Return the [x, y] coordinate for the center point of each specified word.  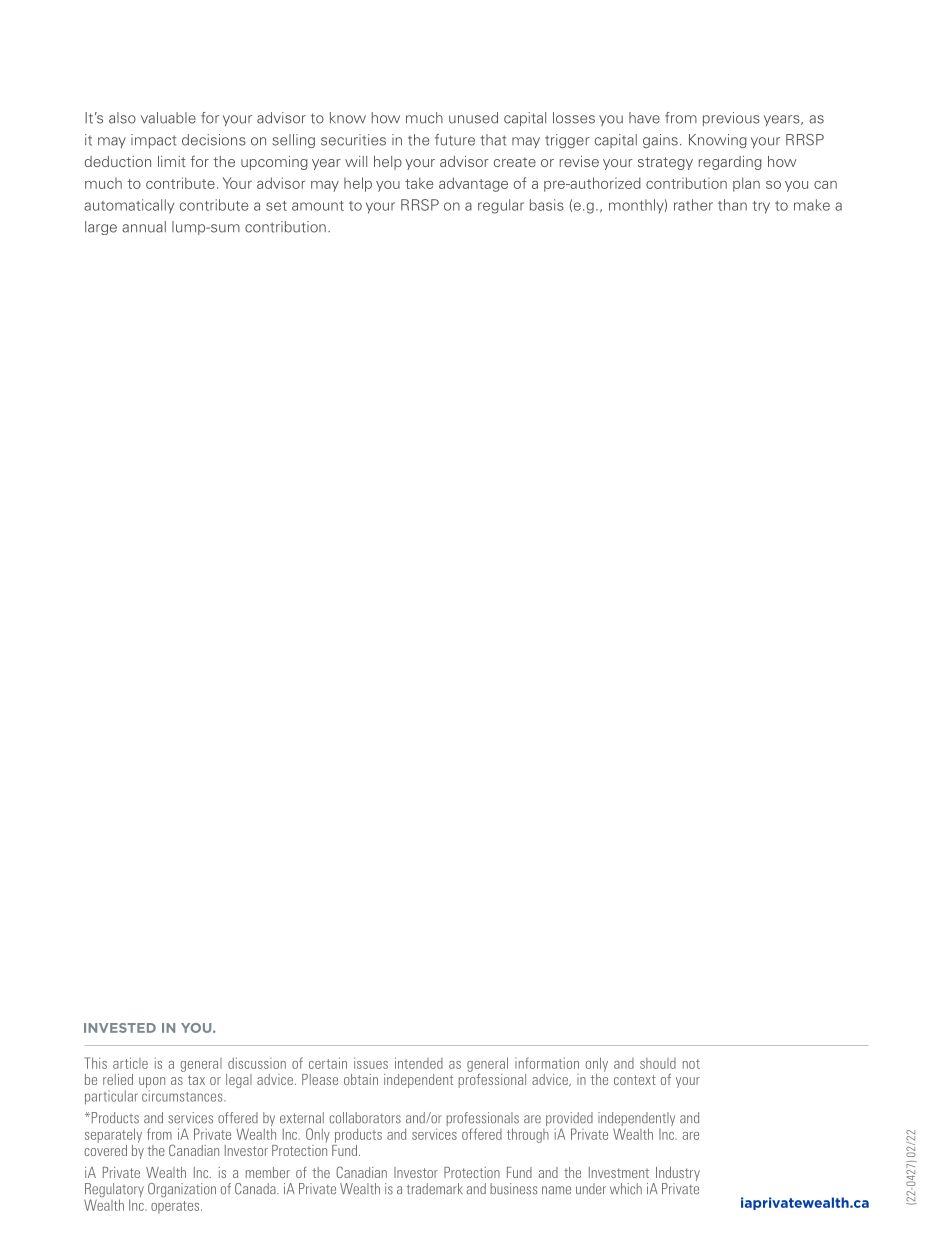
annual [144, 227]
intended [419, 1063]
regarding [730, 163]
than [732, 205]
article [130, 1063]
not [691, 1064]
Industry [678, 1174]
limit [172, 161]
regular [501, 206]
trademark [435, 1189]
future [455, 140]
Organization [182, 1190]
